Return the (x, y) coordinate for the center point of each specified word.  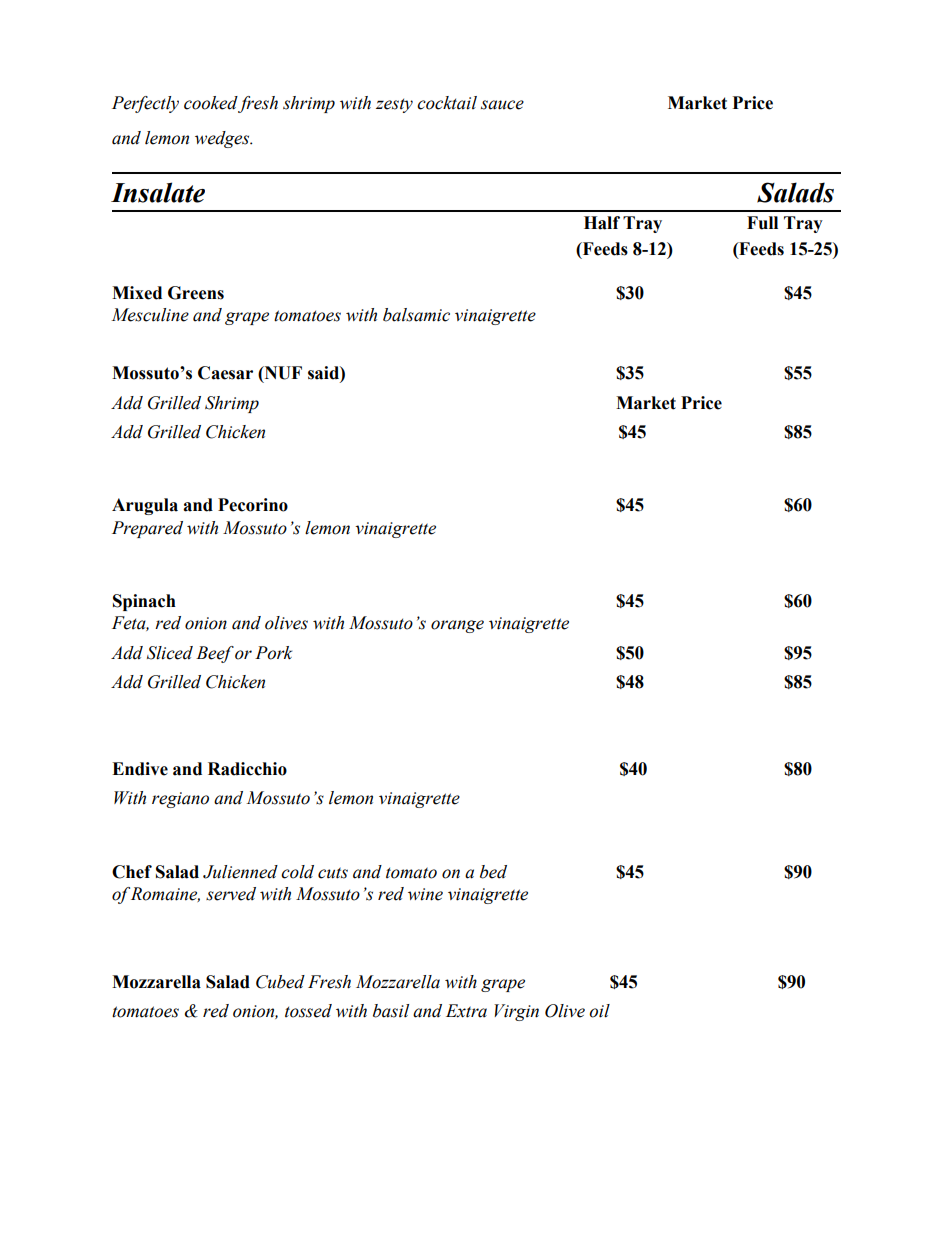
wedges (223, 139)
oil (599, 1011)
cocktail (447, 103)
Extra (466, 1011)
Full (762, 223)
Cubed (280, 982)
